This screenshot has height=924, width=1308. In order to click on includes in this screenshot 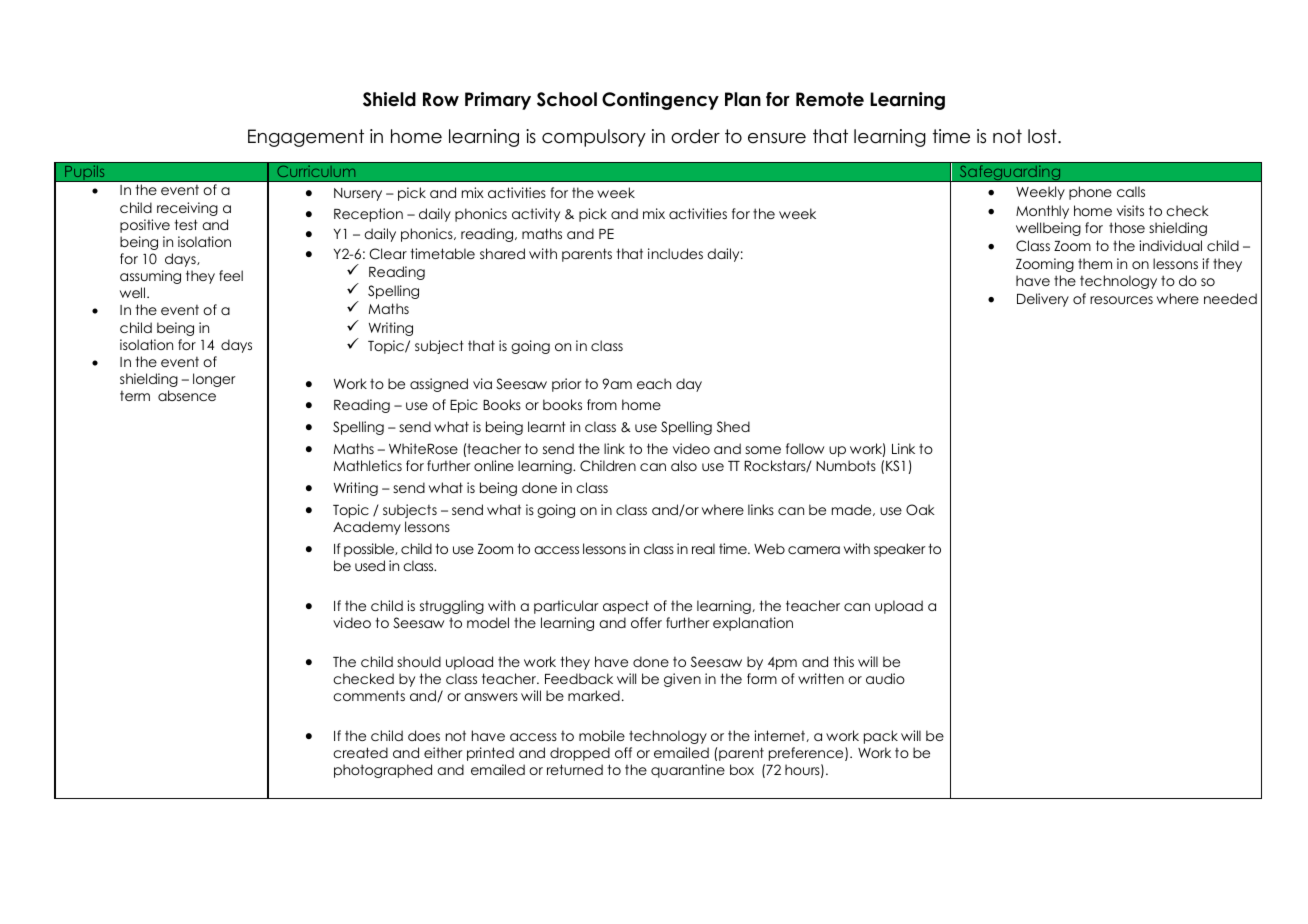, I will do `click(675, 253)`.
